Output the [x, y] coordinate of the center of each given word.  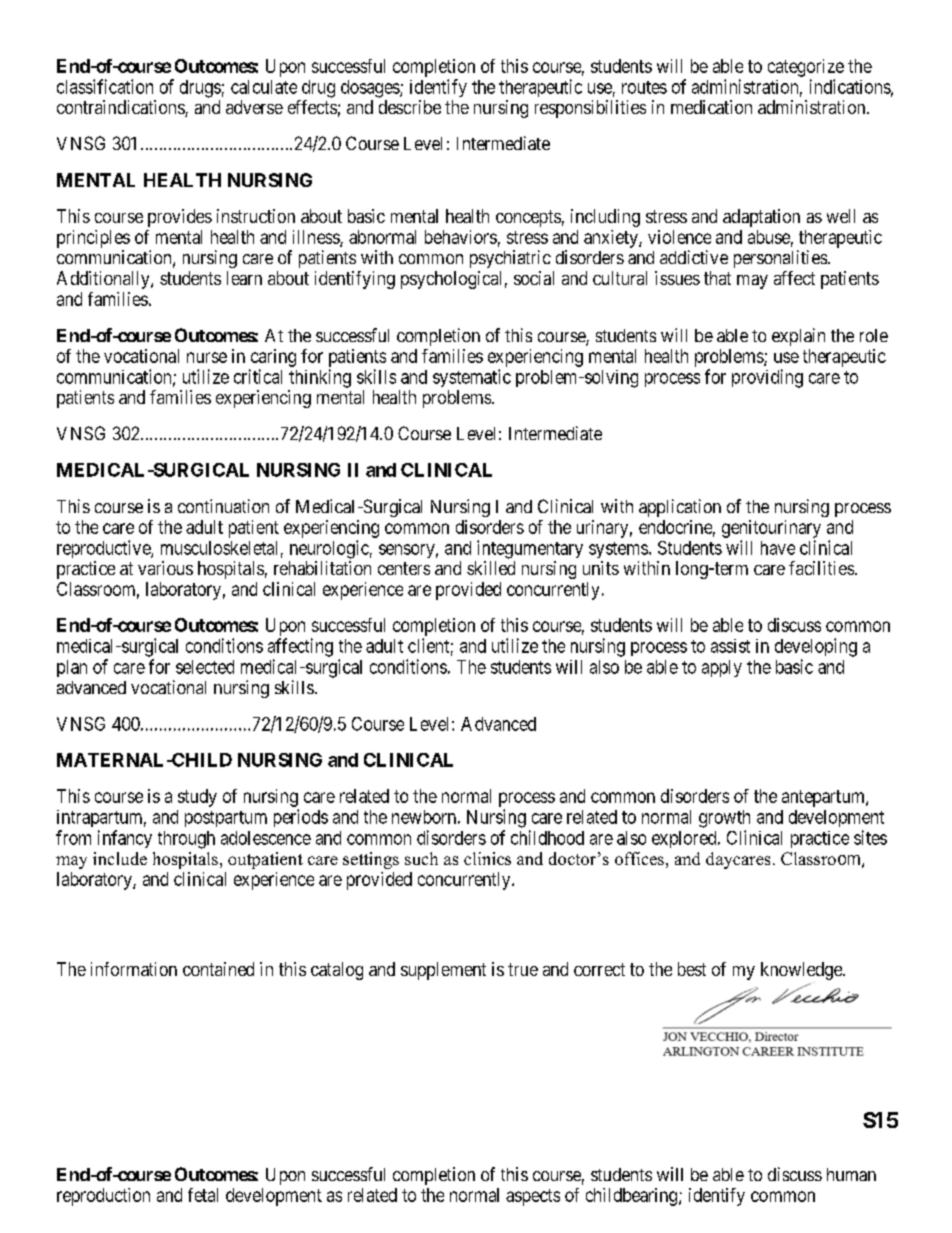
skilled [491, 568]
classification [105, 86]
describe [410, 107]
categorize [806, 68]
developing [816, 647]
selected [205, 667]
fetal [203, 1195]
